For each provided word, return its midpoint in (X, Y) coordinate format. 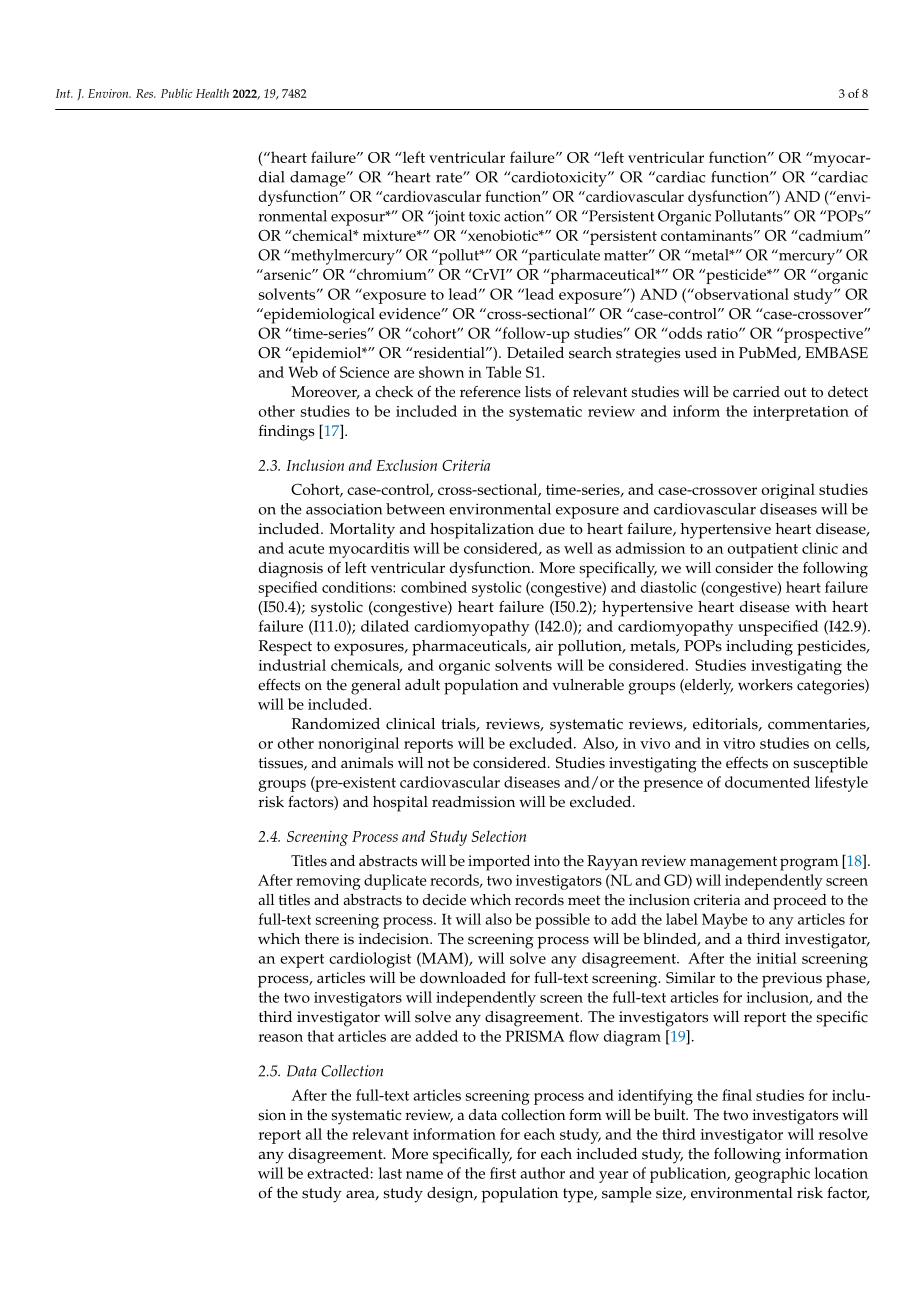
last (390, 1173)
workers (765, 685)
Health (212, 93)
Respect (285, 648)
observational (741, 294)
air (544, 645)
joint (448, 218)
